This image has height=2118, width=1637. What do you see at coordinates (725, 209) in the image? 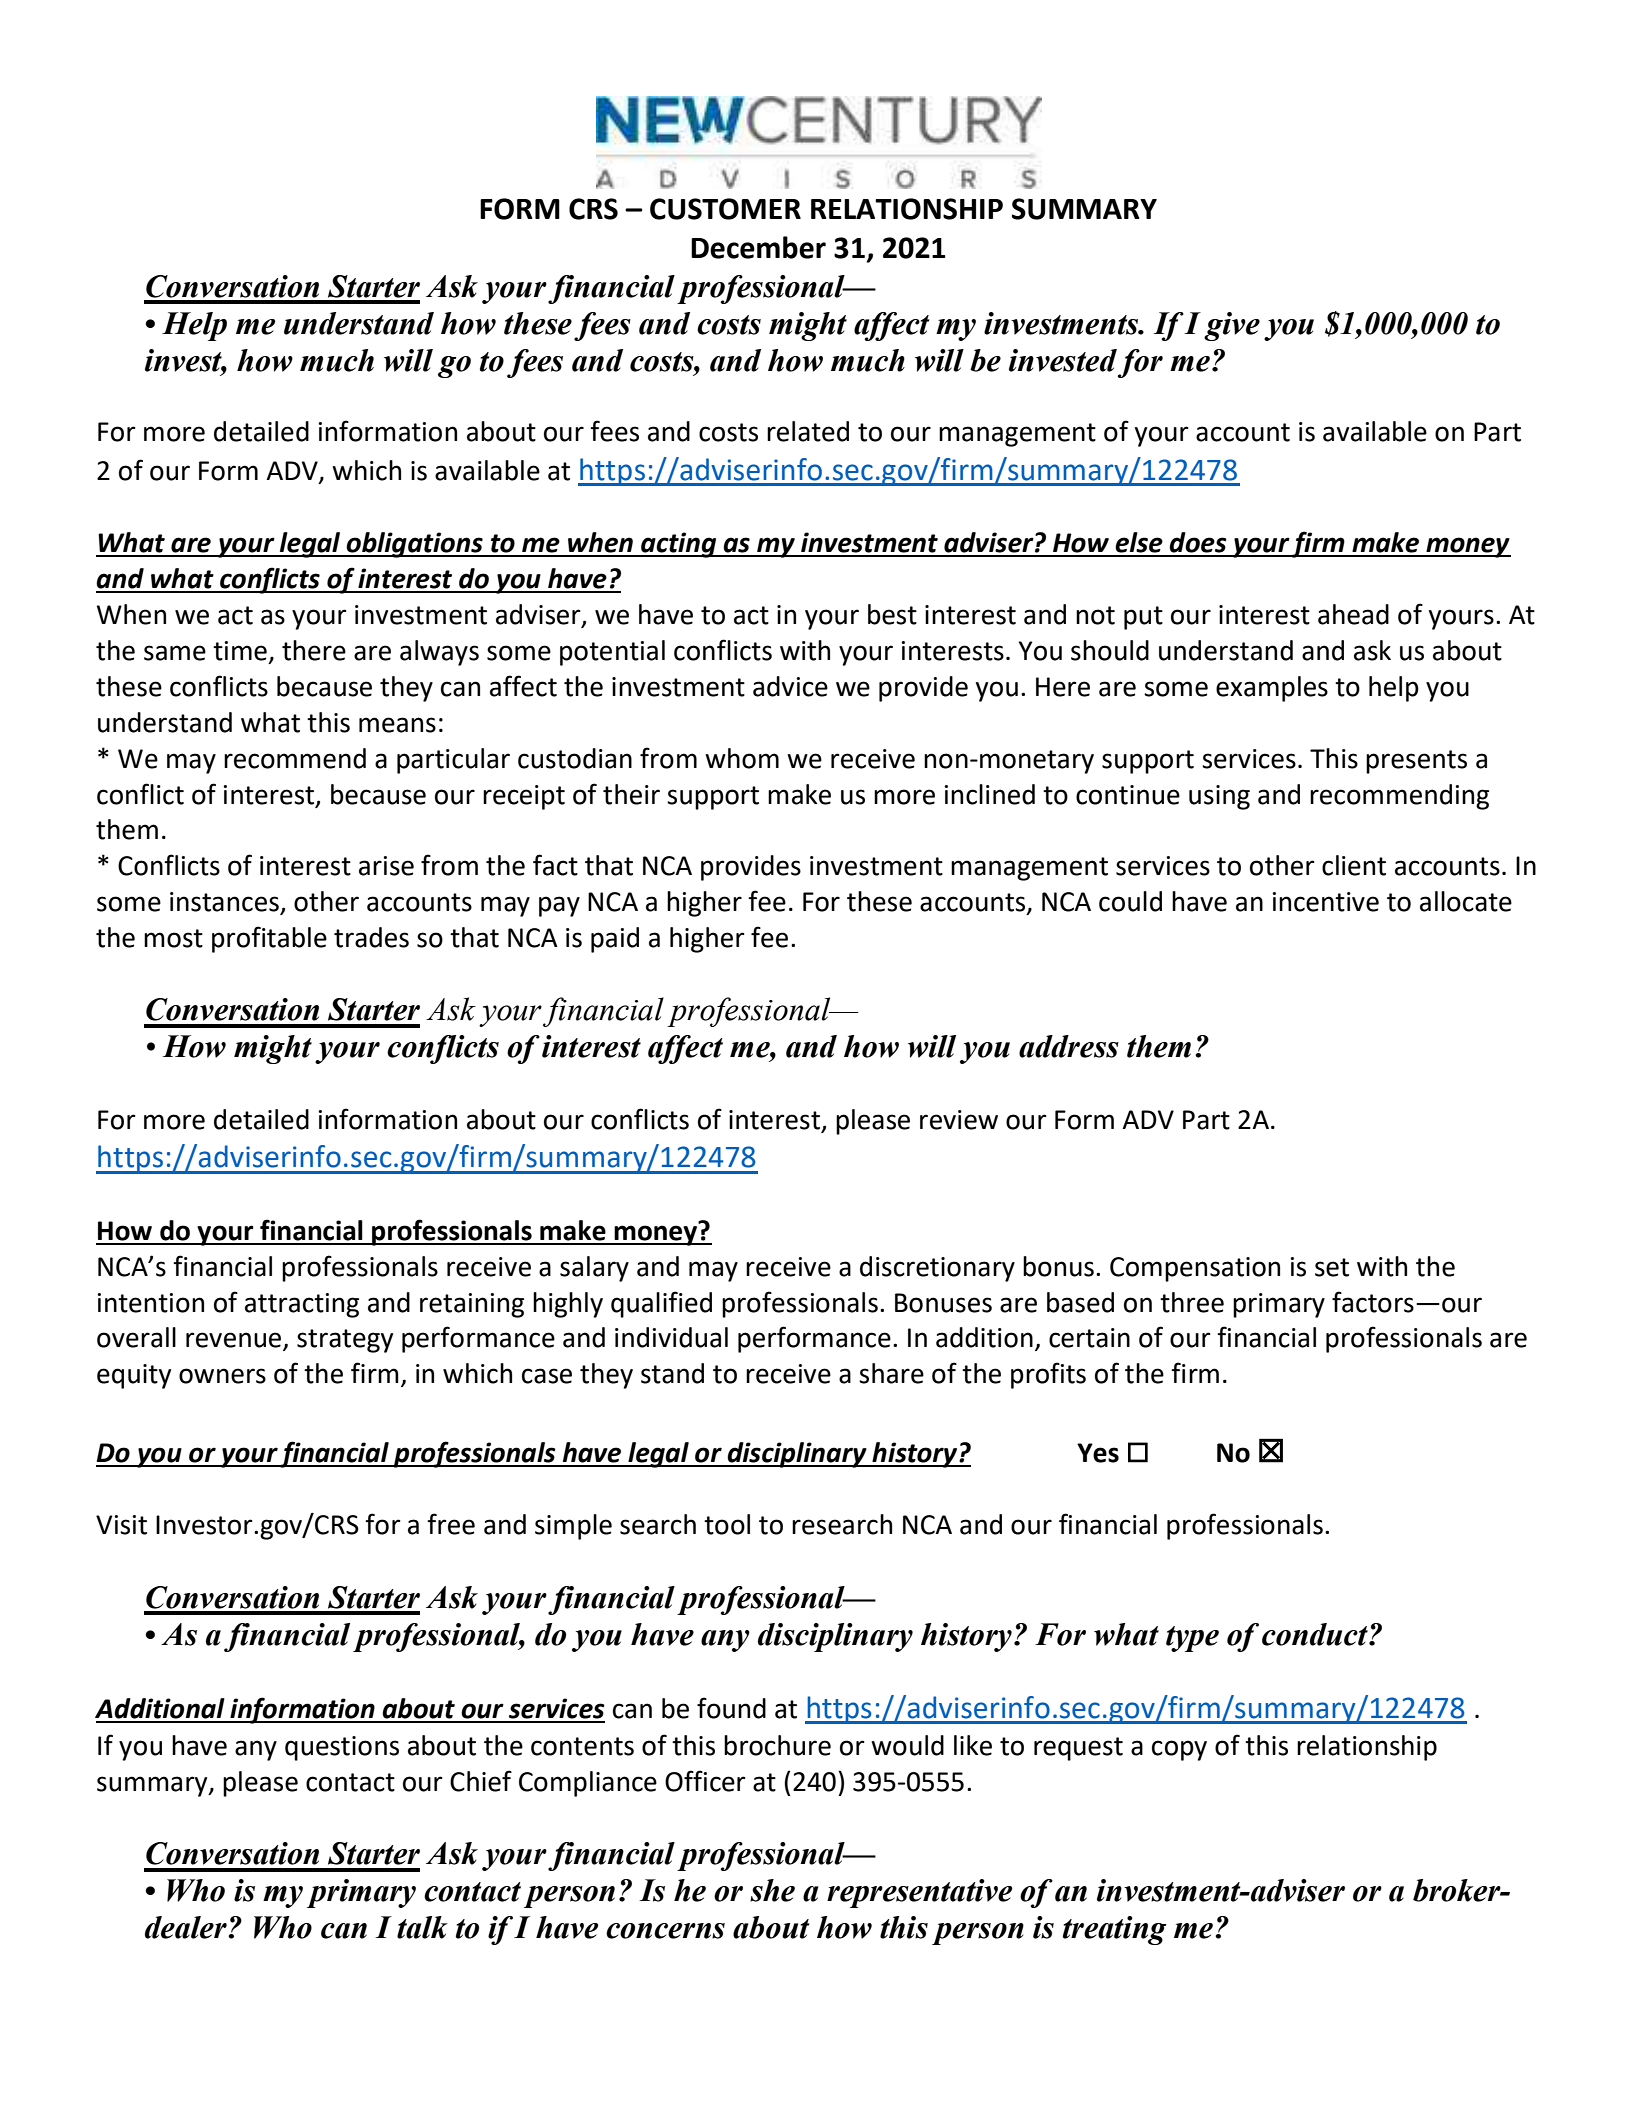
I see `CUSTOMER` at bounding box center [725, 209].
